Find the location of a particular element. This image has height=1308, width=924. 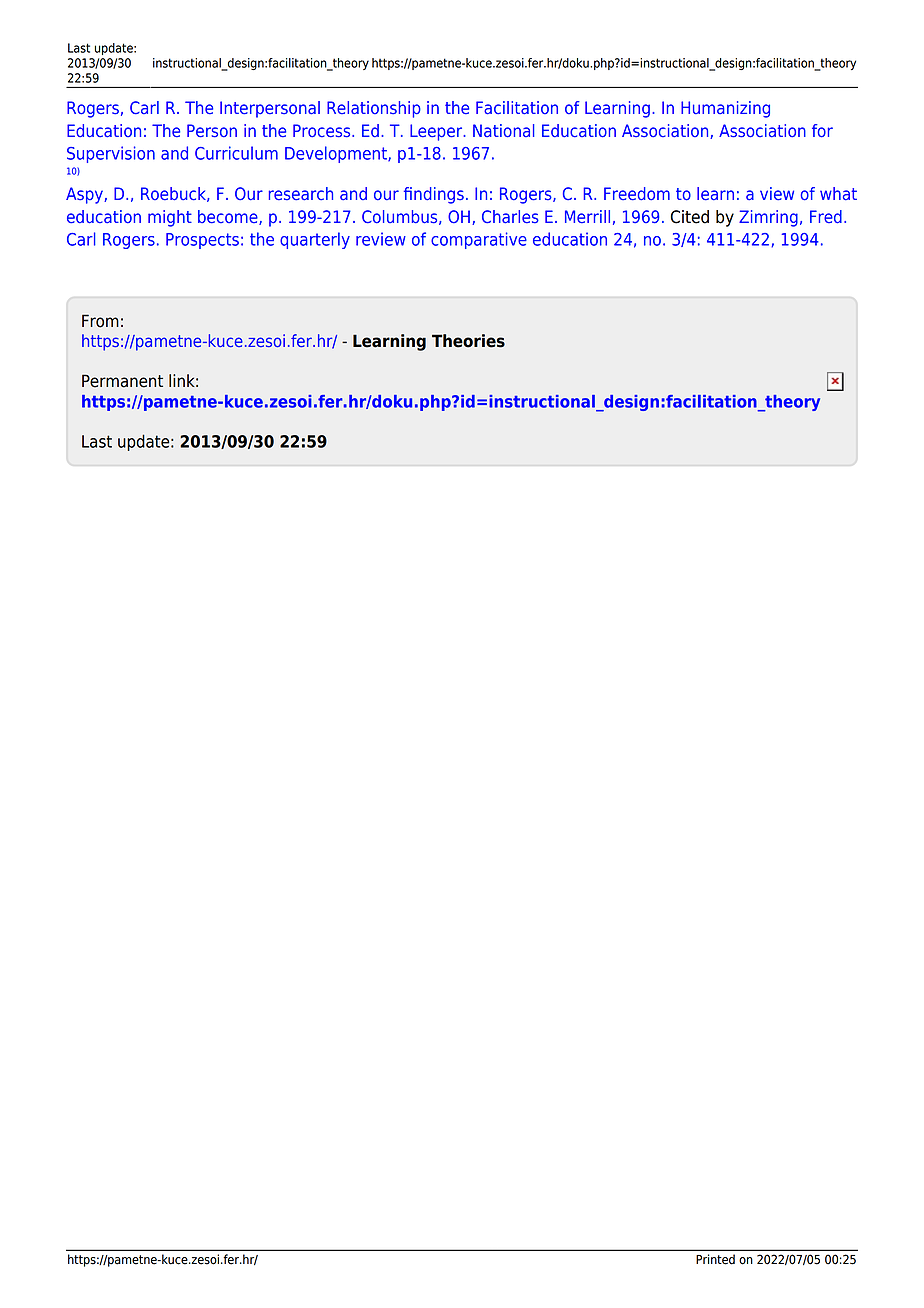

National is located at coordinates (504, 131).
